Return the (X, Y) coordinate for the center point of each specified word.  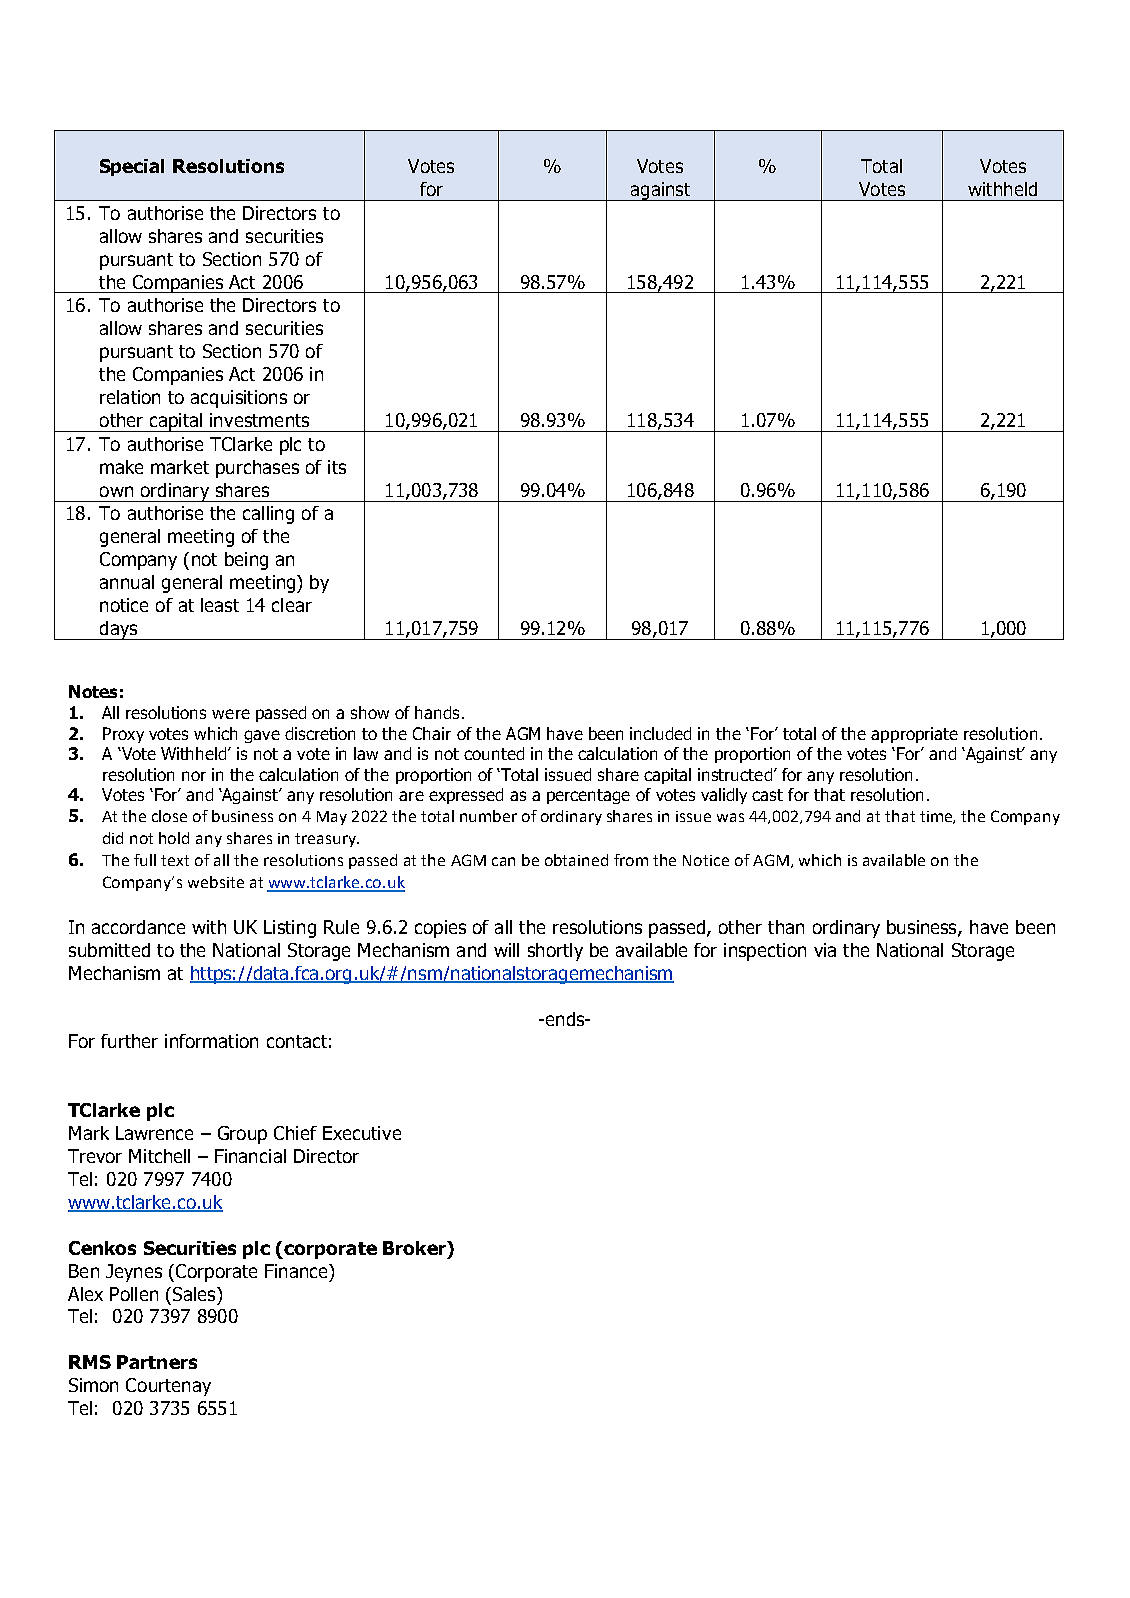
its (337, 467)
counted (494, 753)
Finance (297, 1271)
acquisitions (239, 399)
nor (194, 776)
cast (767, 795)
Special (132, 167)
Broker (416, 1249)
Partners (157, 1362)
